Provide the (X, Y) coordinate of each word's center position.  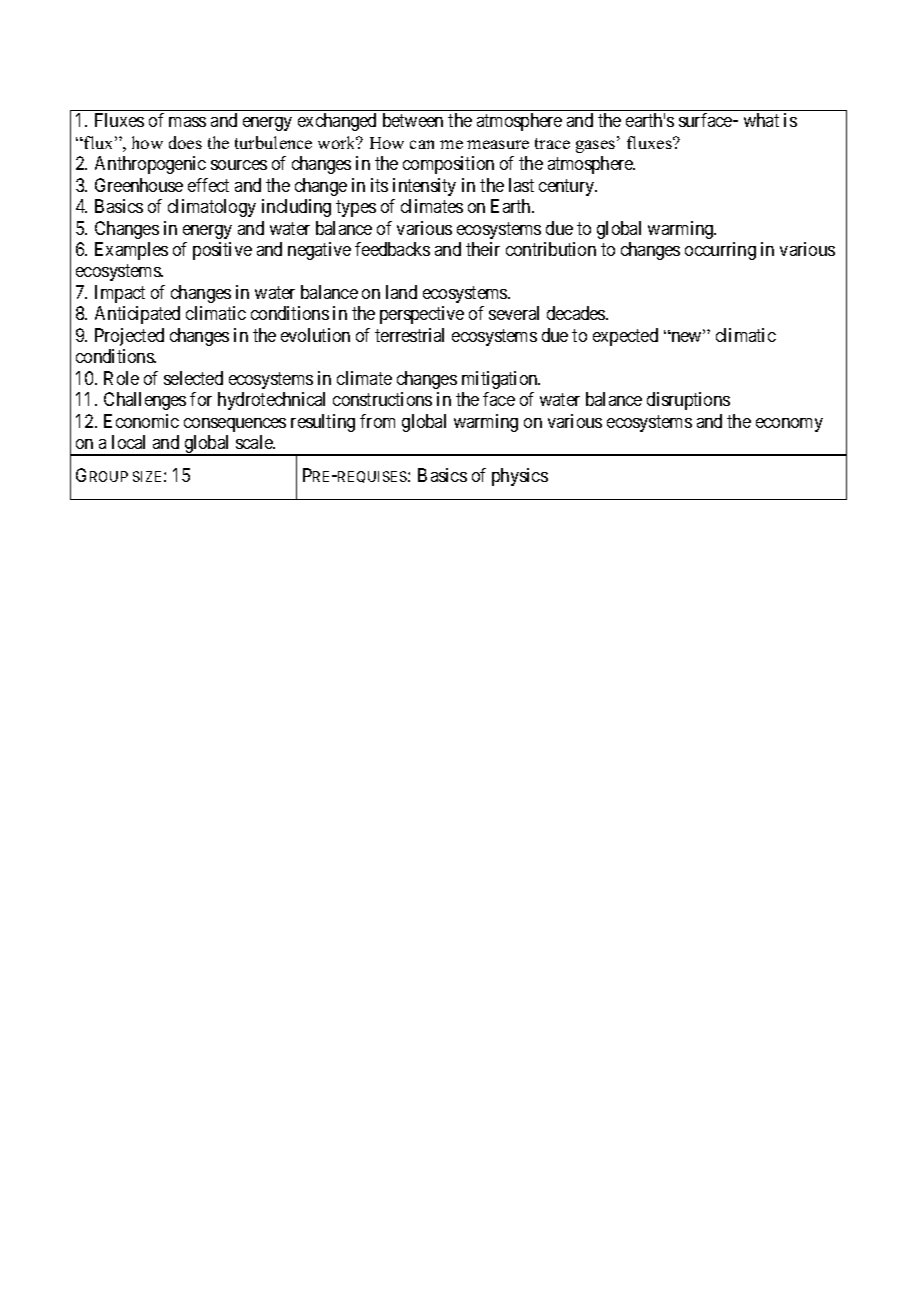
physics (520, 477)
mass (187, 122)
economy (789, 425)
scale (255, 442)
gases (597, 146)
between (413, 120)
